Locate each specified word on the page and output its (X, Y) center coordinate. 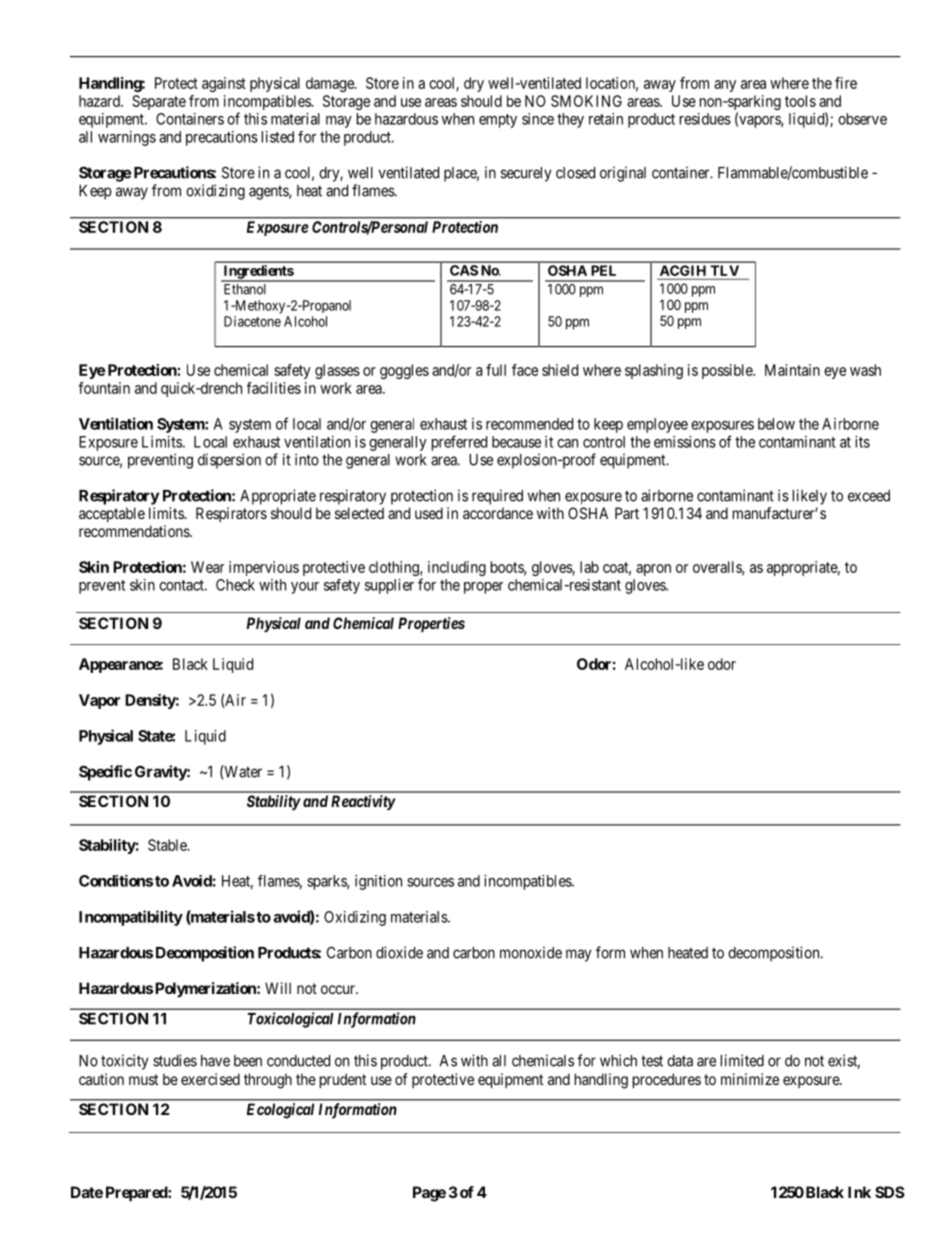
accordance (498, 513)
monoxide (531, 952)
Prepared (137, 1193)
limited (742, 1060)
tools (800, 101)
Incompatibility (131, 918)
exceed (869, 496)
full (496, 370)
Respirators (231, 514)
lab (589, 567)
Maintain (792, 370)
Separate (159, 102)
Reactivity (363, 803)
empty (498, 121)
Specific (105, 773)
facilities (274, 388)
